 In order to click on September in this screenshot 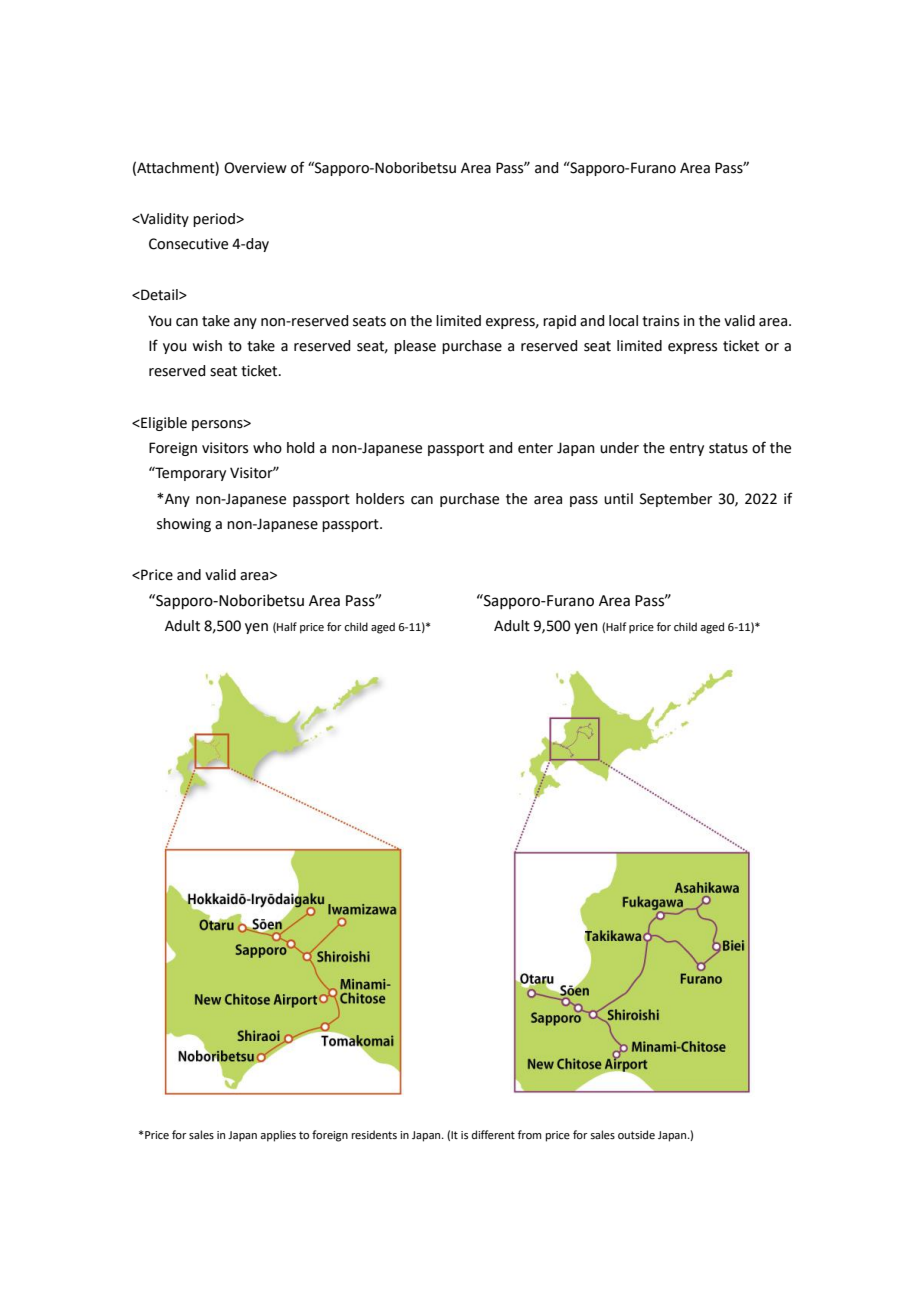, I will do `click(676, 500)`.
